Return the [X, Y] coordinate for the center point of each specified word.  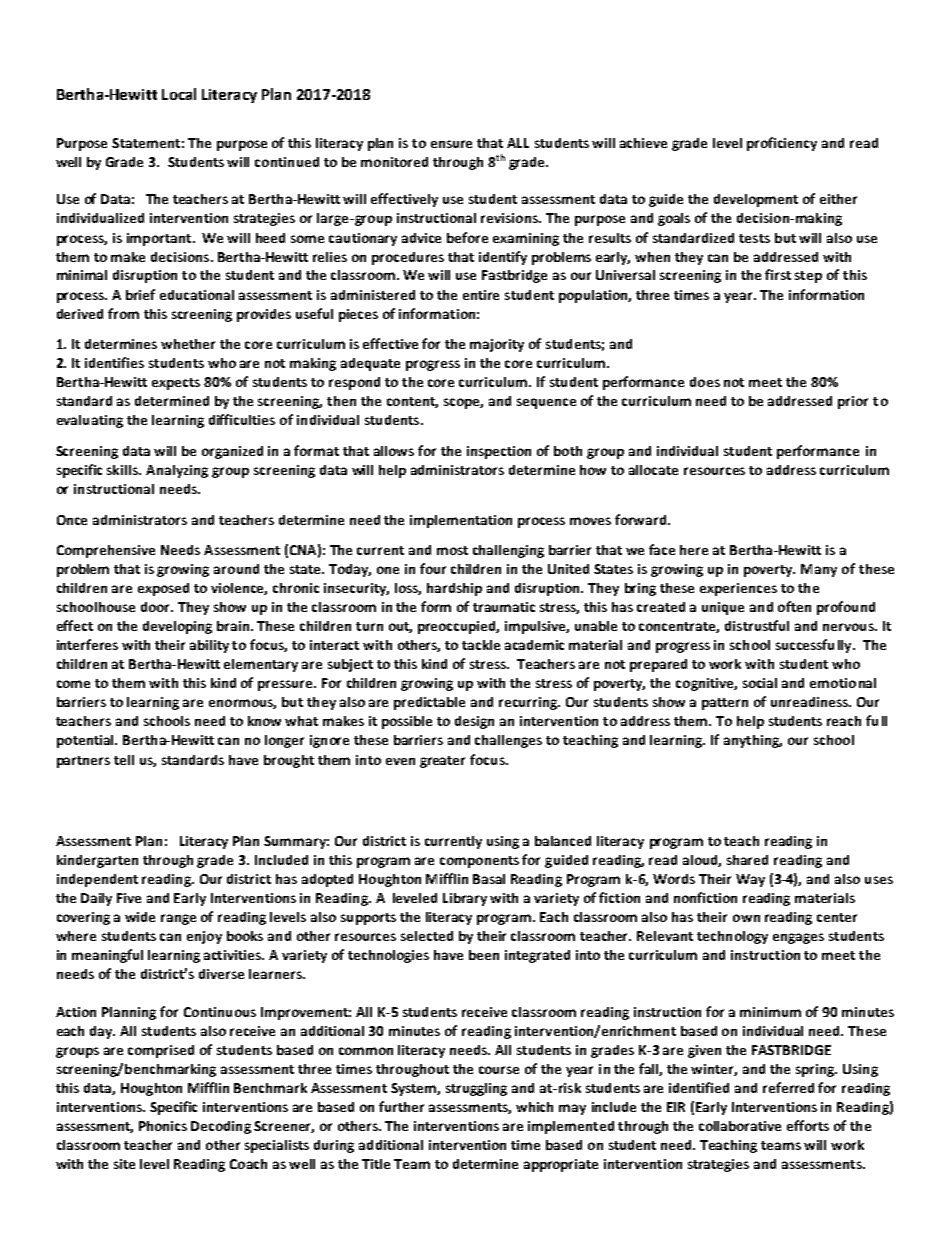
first [778, 274]
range [178, 919]
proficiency [782, 144]
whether [188, 344]
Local [179, 94]
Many [819, 570]
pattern [725, 704]
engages [798, 938]
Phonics [163, 1126]
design [474, 722]
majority [497, 345]
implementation [461, 521]
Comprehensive [106, 551]
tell [124, 760]
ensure [451, 144]
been [484, 955]
